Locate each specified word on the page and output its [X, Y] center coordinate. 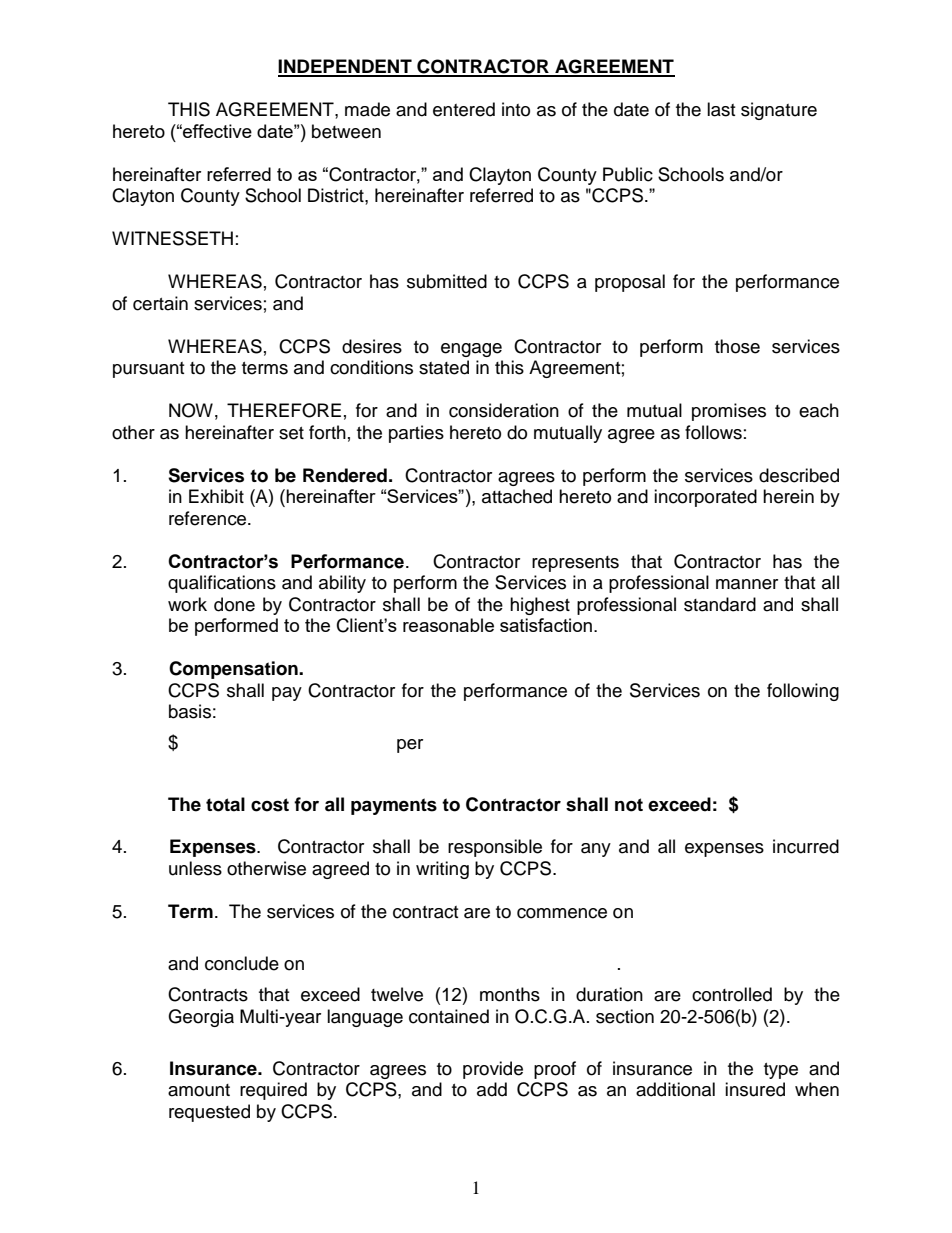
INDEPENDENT [346, 67]
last [721, 109]
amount [199, 1090]
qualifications [222, 584]
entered [464, 109]
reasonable [448, 625]
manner [747, 584]
